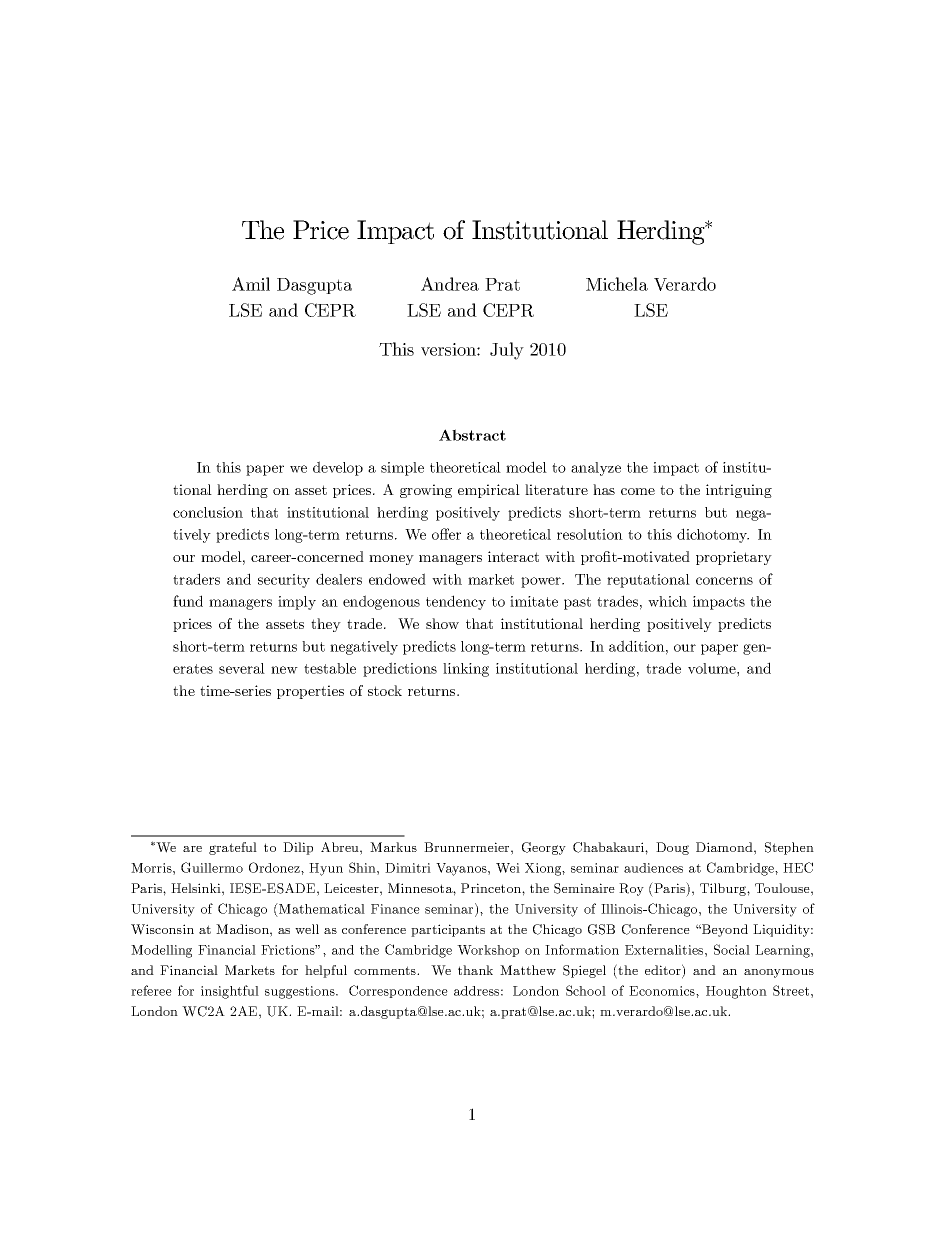 The width and height of the image is (952, 1233). What do you see at coordinates (732, 949) in the image?
I see `Social` at bounding box center [732, 949].
